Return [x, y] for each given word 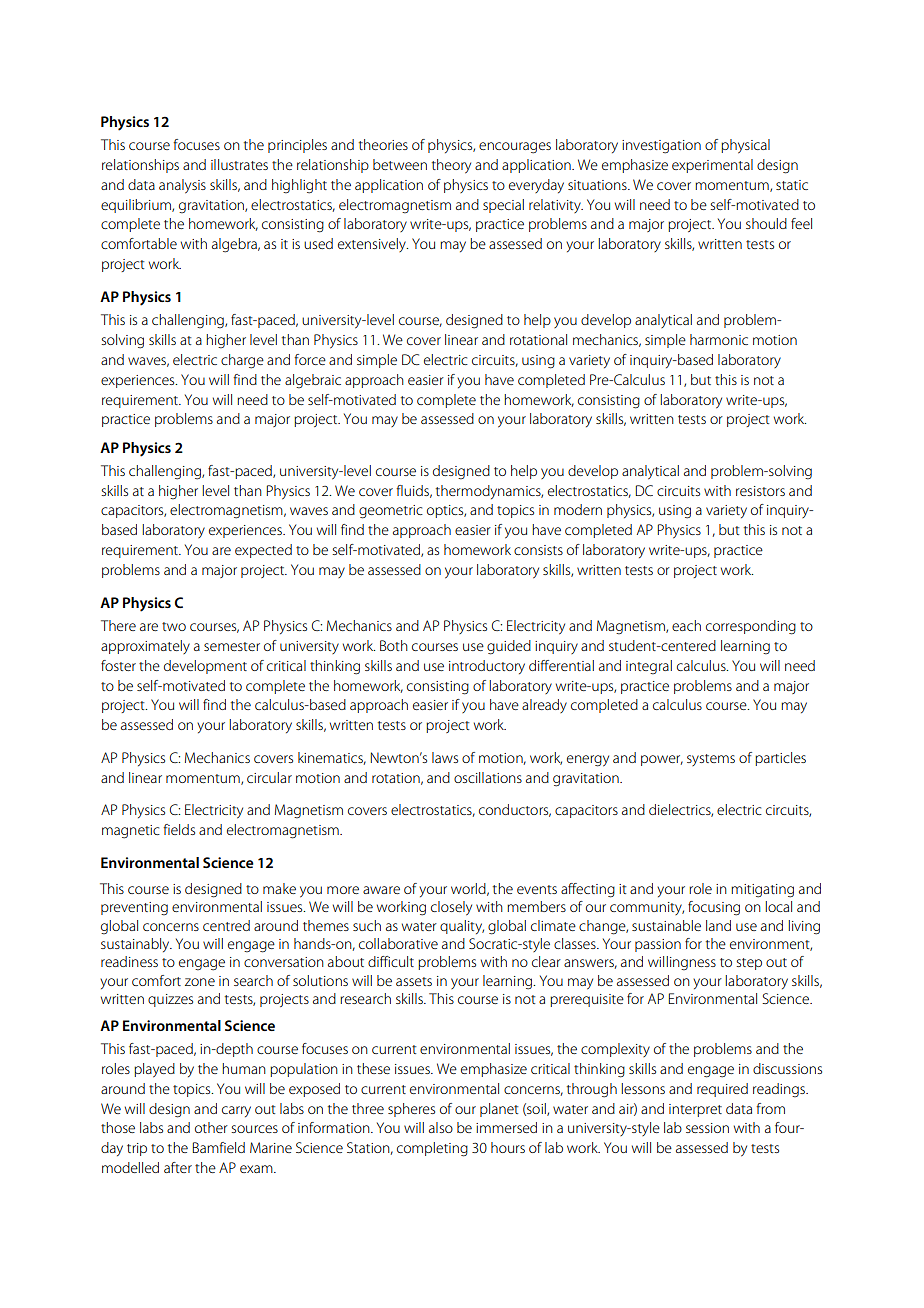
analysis [182, 186]
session [707, 1128]
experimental [712, 166]
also [441, 1127]
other [211, 1127]
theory [451, 166]
